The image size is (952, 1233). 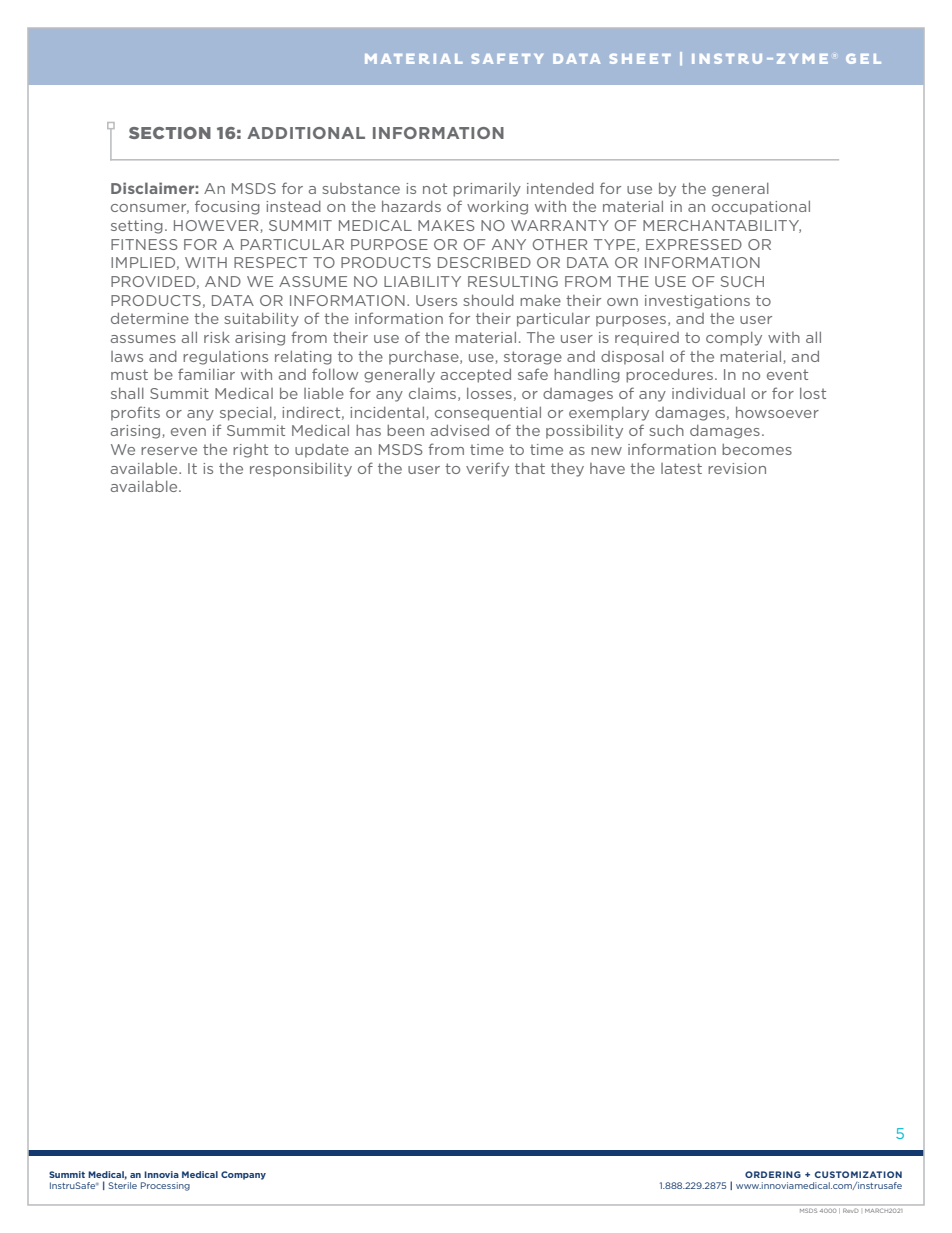 What do you see at coordinates (773, 1174) in the image?
I see `ORDERING` at bounding box center [773, 1174].
